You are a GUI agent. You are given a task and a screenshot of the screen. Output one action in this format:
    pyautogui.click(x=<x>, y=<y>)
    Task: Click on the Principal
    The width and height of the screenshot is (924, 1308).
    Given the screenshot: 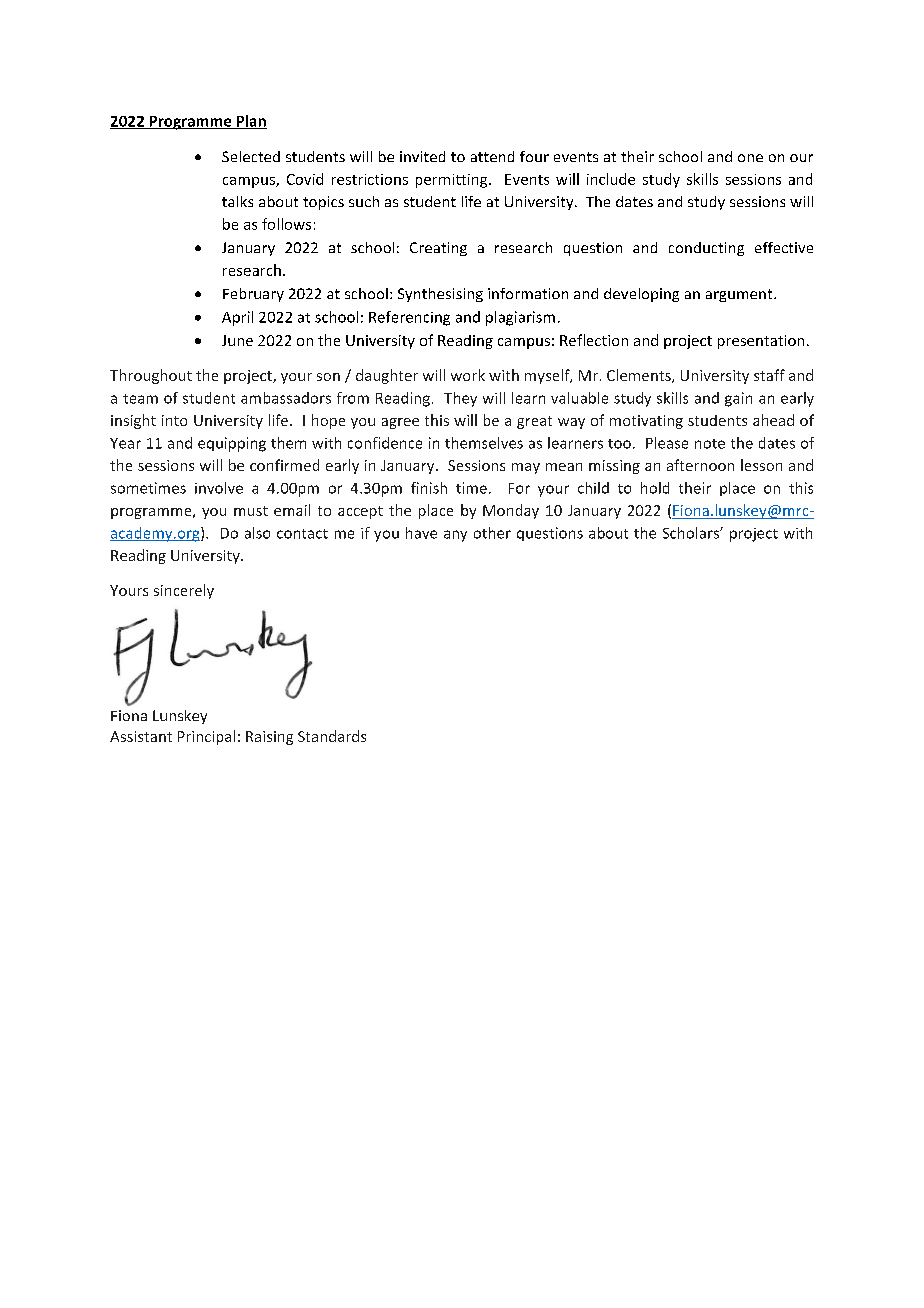 What is the action you would take?
    pyautogui.click(x=206, y=737)
